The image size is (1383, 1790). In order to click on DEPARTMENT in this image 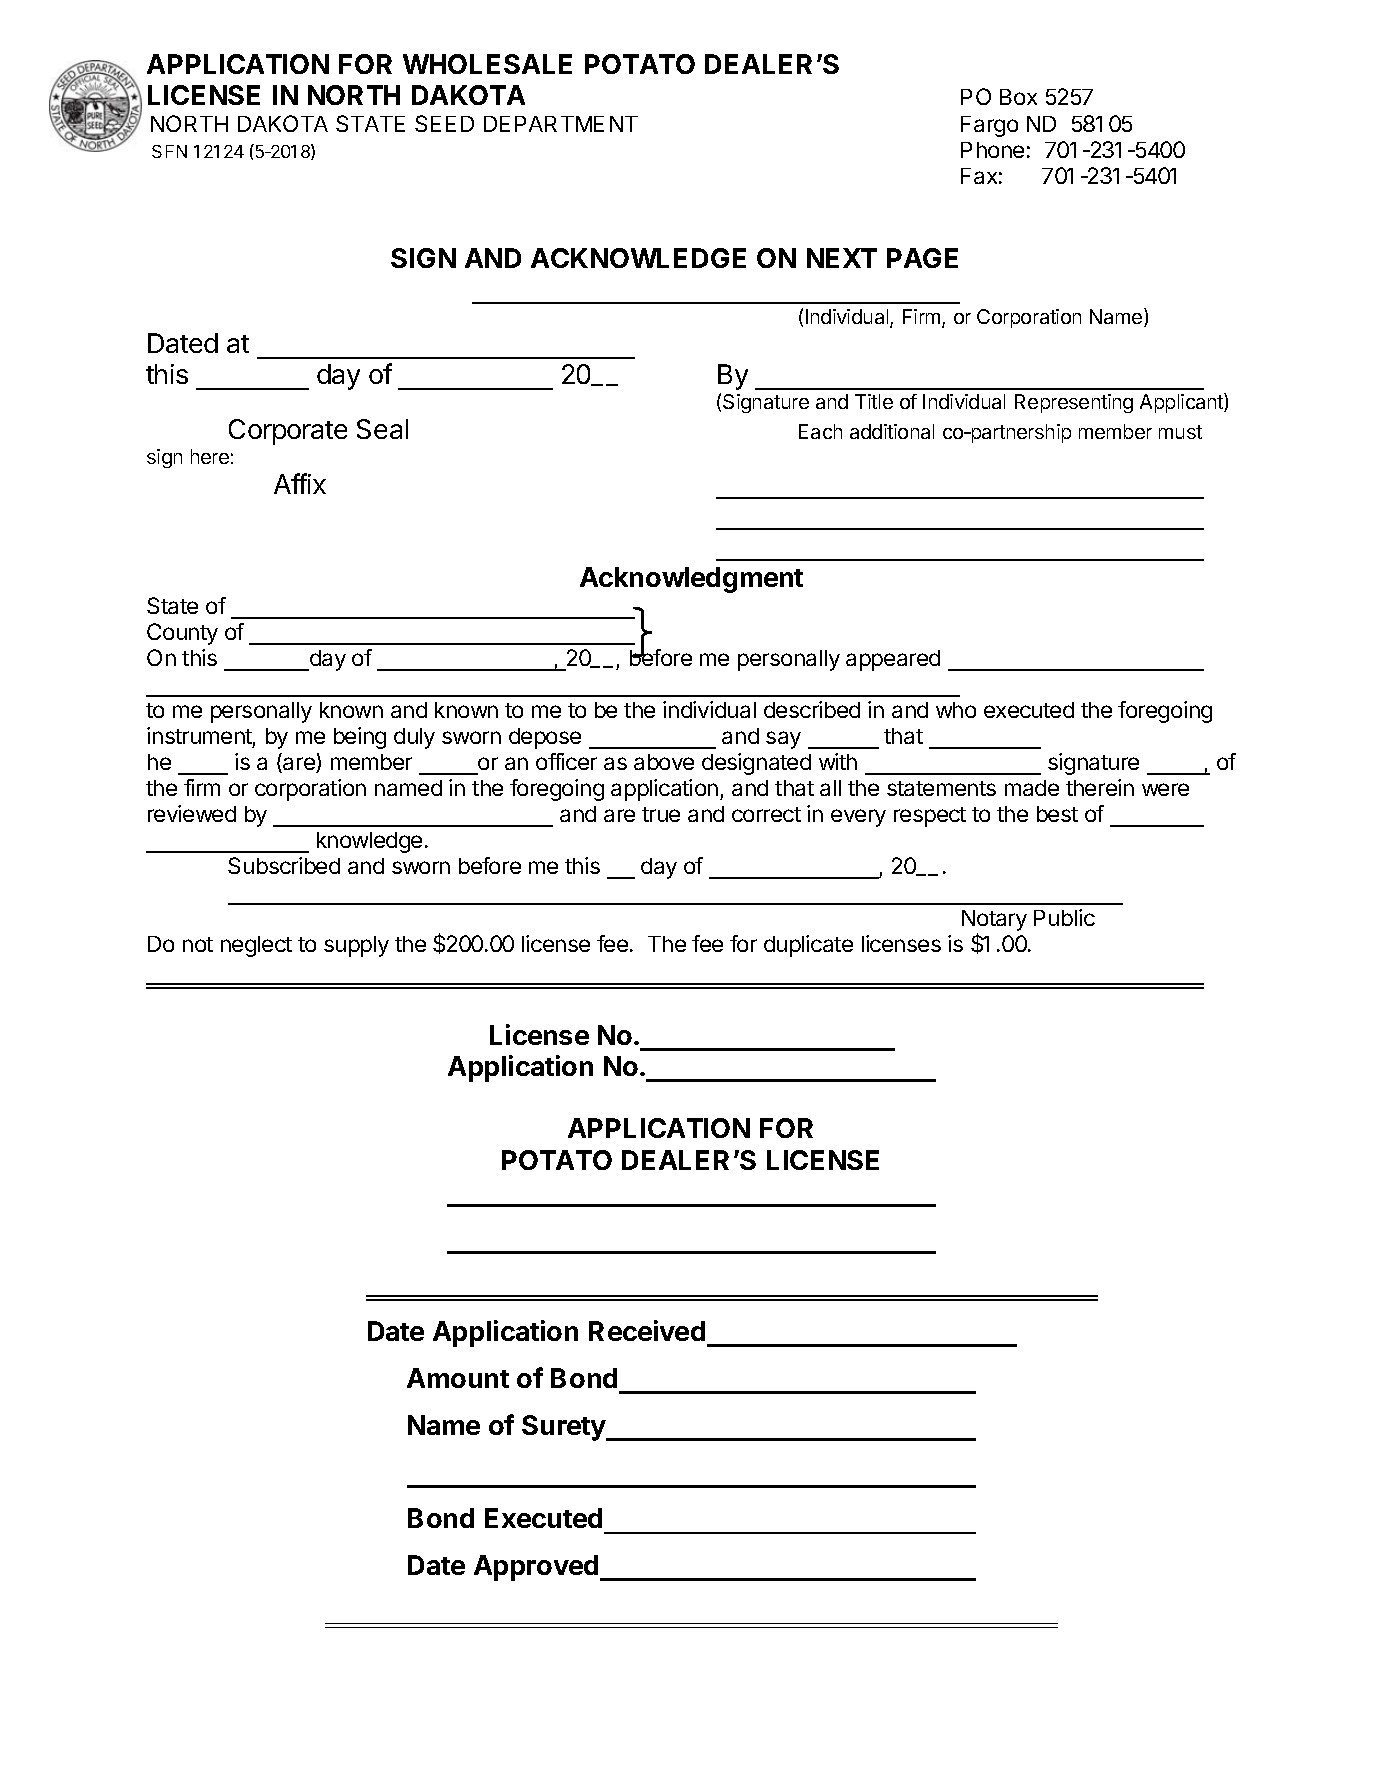, I will do `click(561, 124)`.
